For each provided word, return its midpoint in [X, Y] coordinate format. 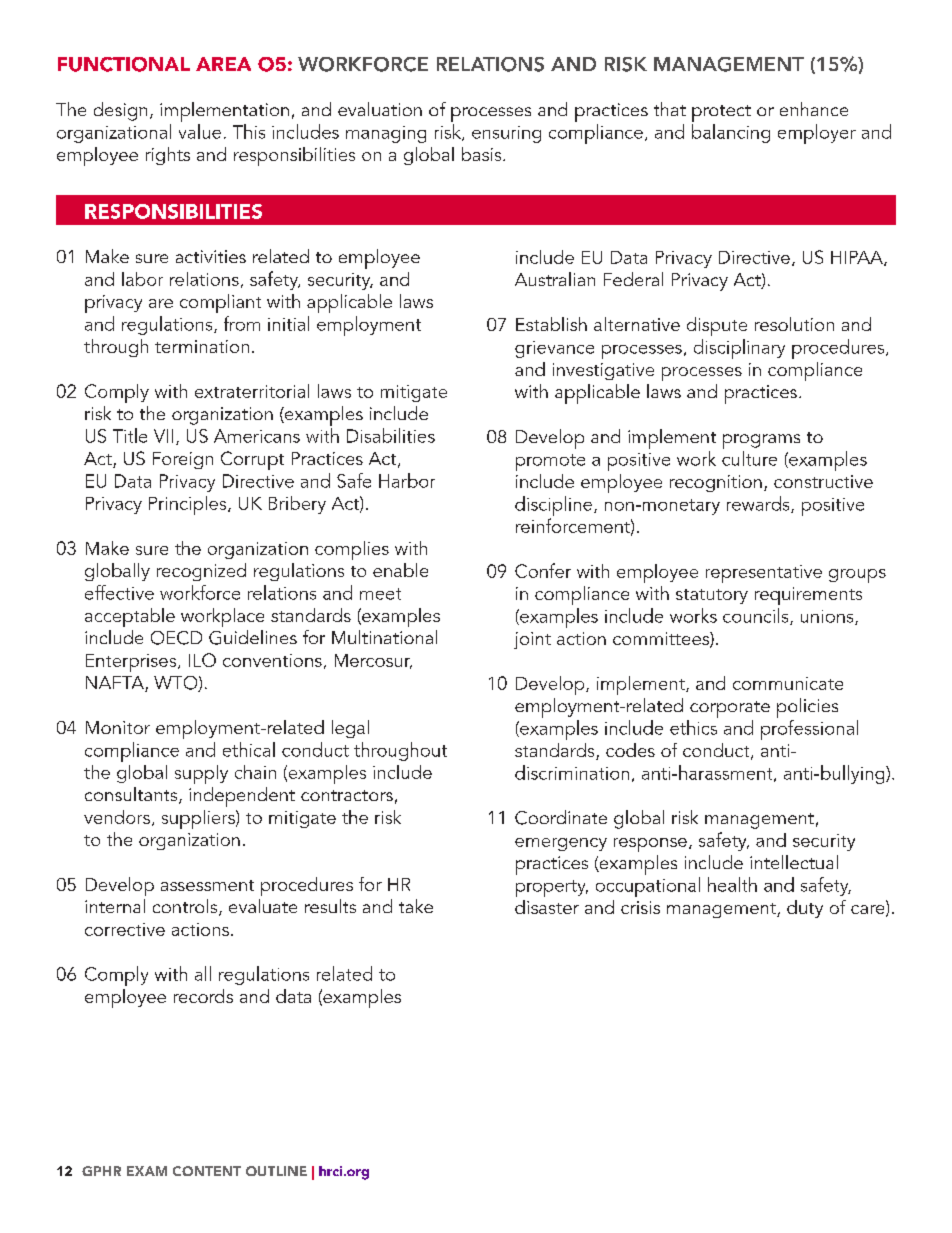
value [200, 131]
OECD [176, 638]
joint [532, 640]
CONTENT [207, 1171]
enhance [814, 109]
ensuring [506, 134]
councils [757, 616]
